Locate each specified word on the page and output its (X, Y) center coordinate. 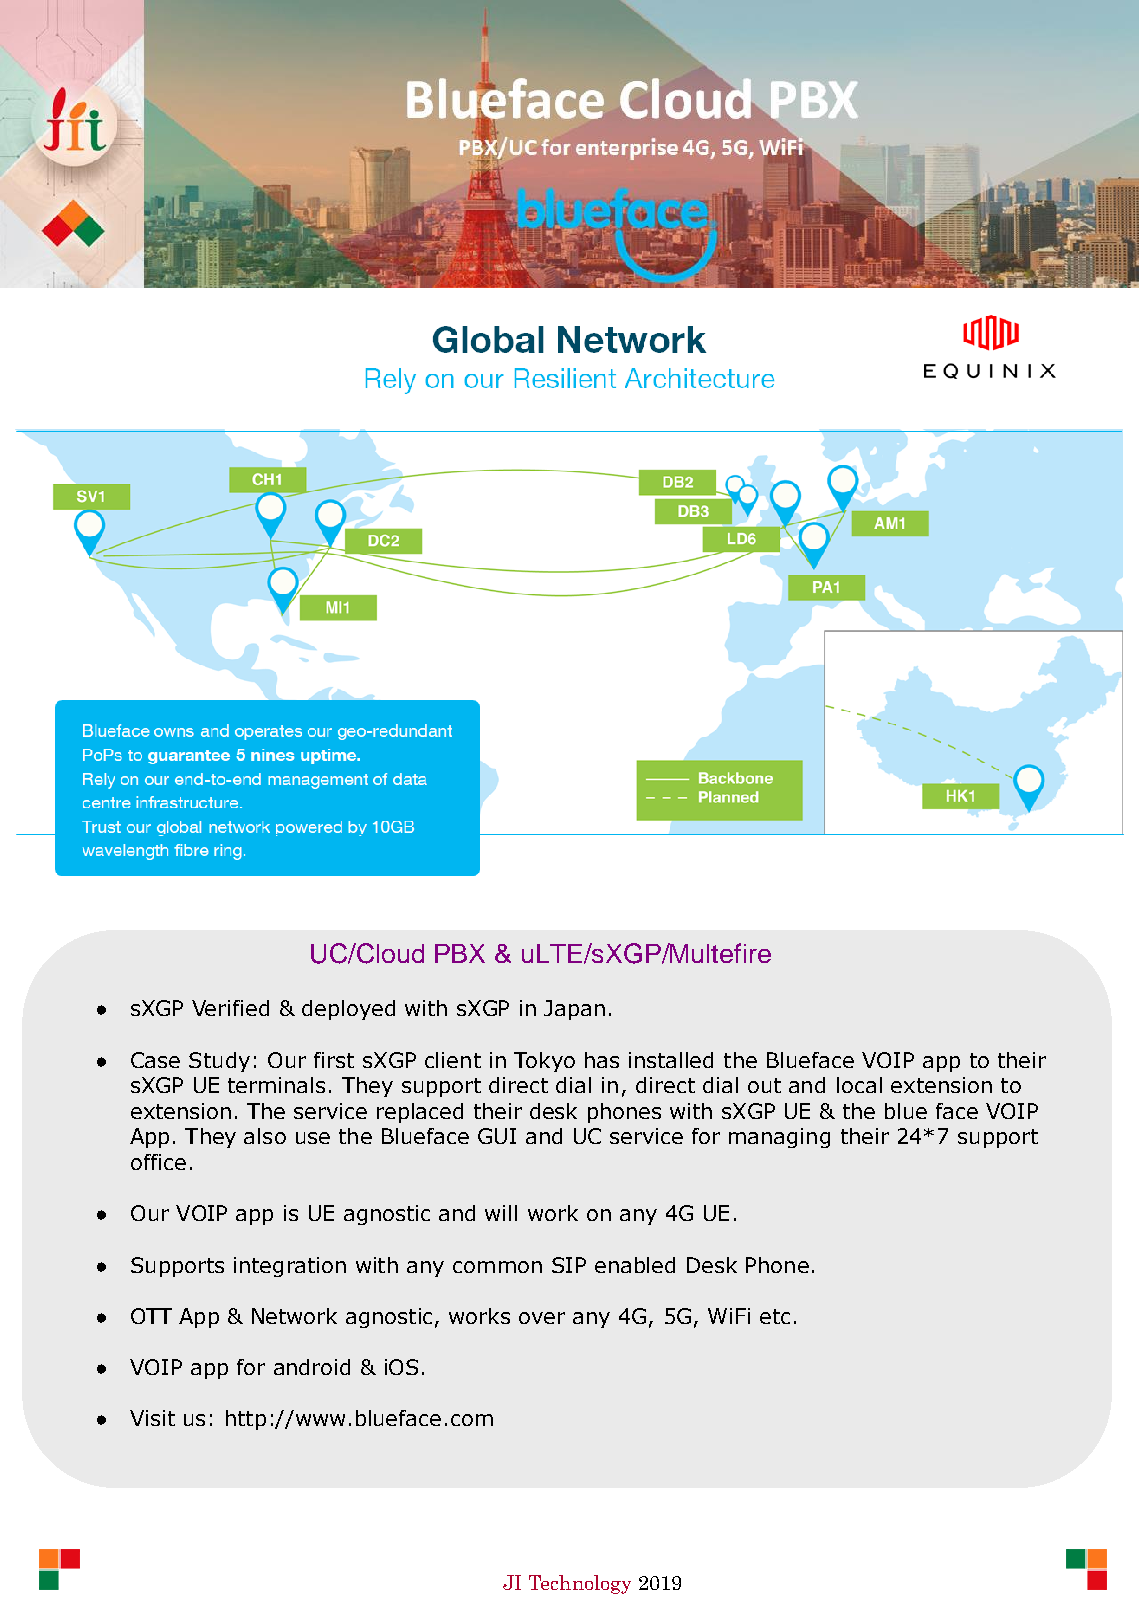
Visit (152, 1418)
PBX (460, 953)
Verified (230, 1008)
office (158, 1162)
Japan (574, 1010)
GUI (497, 1136)
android (312, 1367)
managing (779, 1138)
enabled (635, 1265)
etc (775, 1316)
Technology (580, 1584)
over (542, 1318)
